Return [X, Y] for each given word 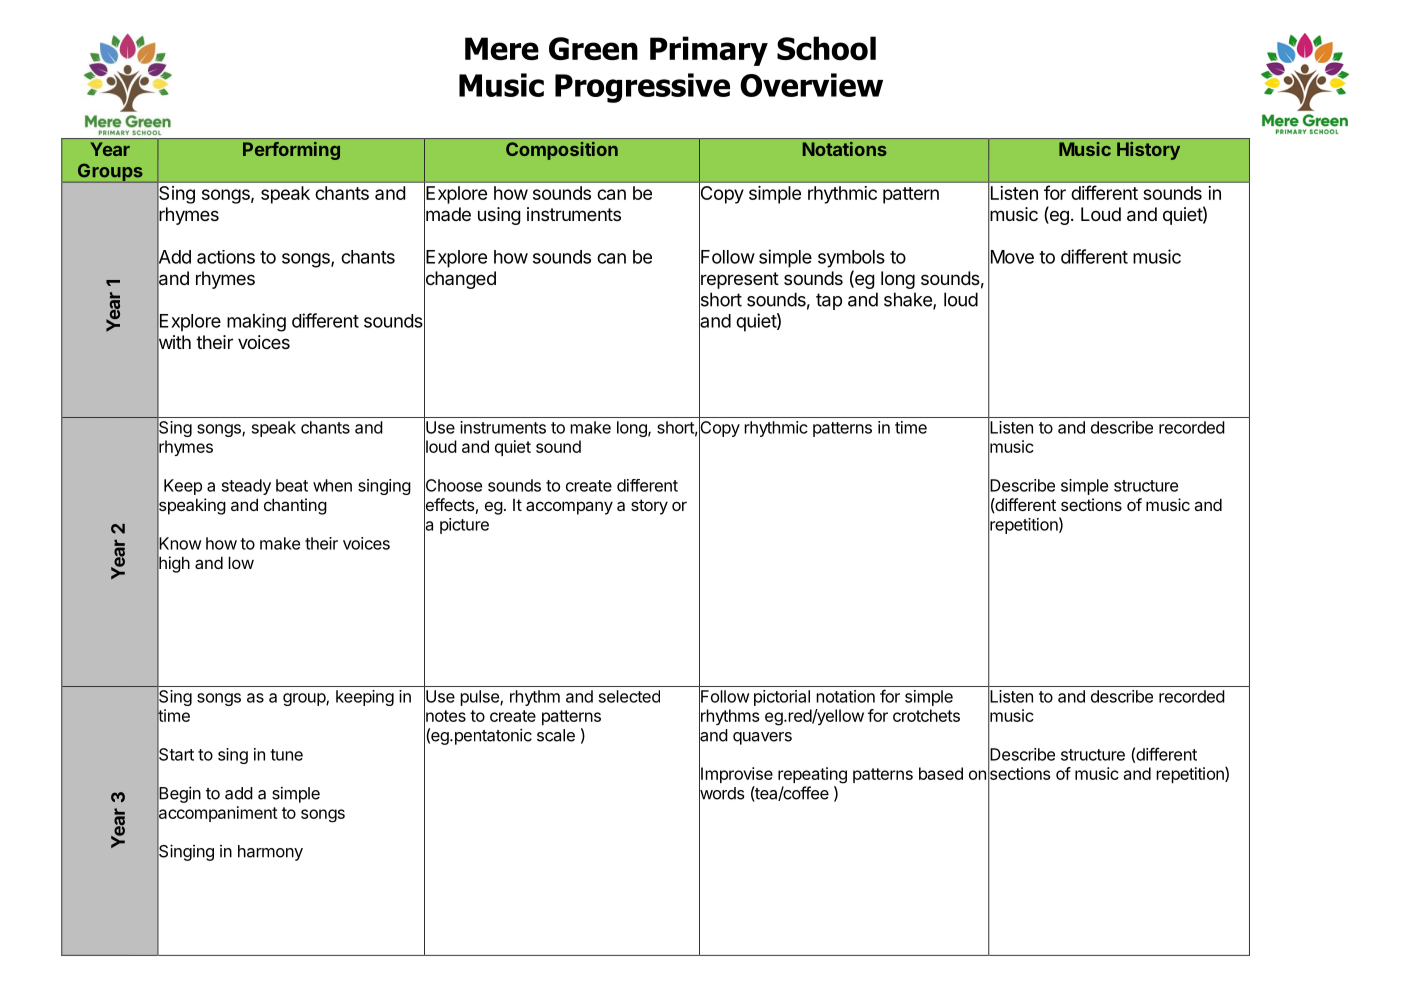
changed [460, 280]
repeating [812, 775]
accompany [569, 508]
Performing [291, 151]
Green [593, 48]
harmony [270, 853]
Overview [811, 85]
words [722, 793]
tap [829, 301]
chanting [295, 506]
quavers [762, 738]
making [256, 322]
